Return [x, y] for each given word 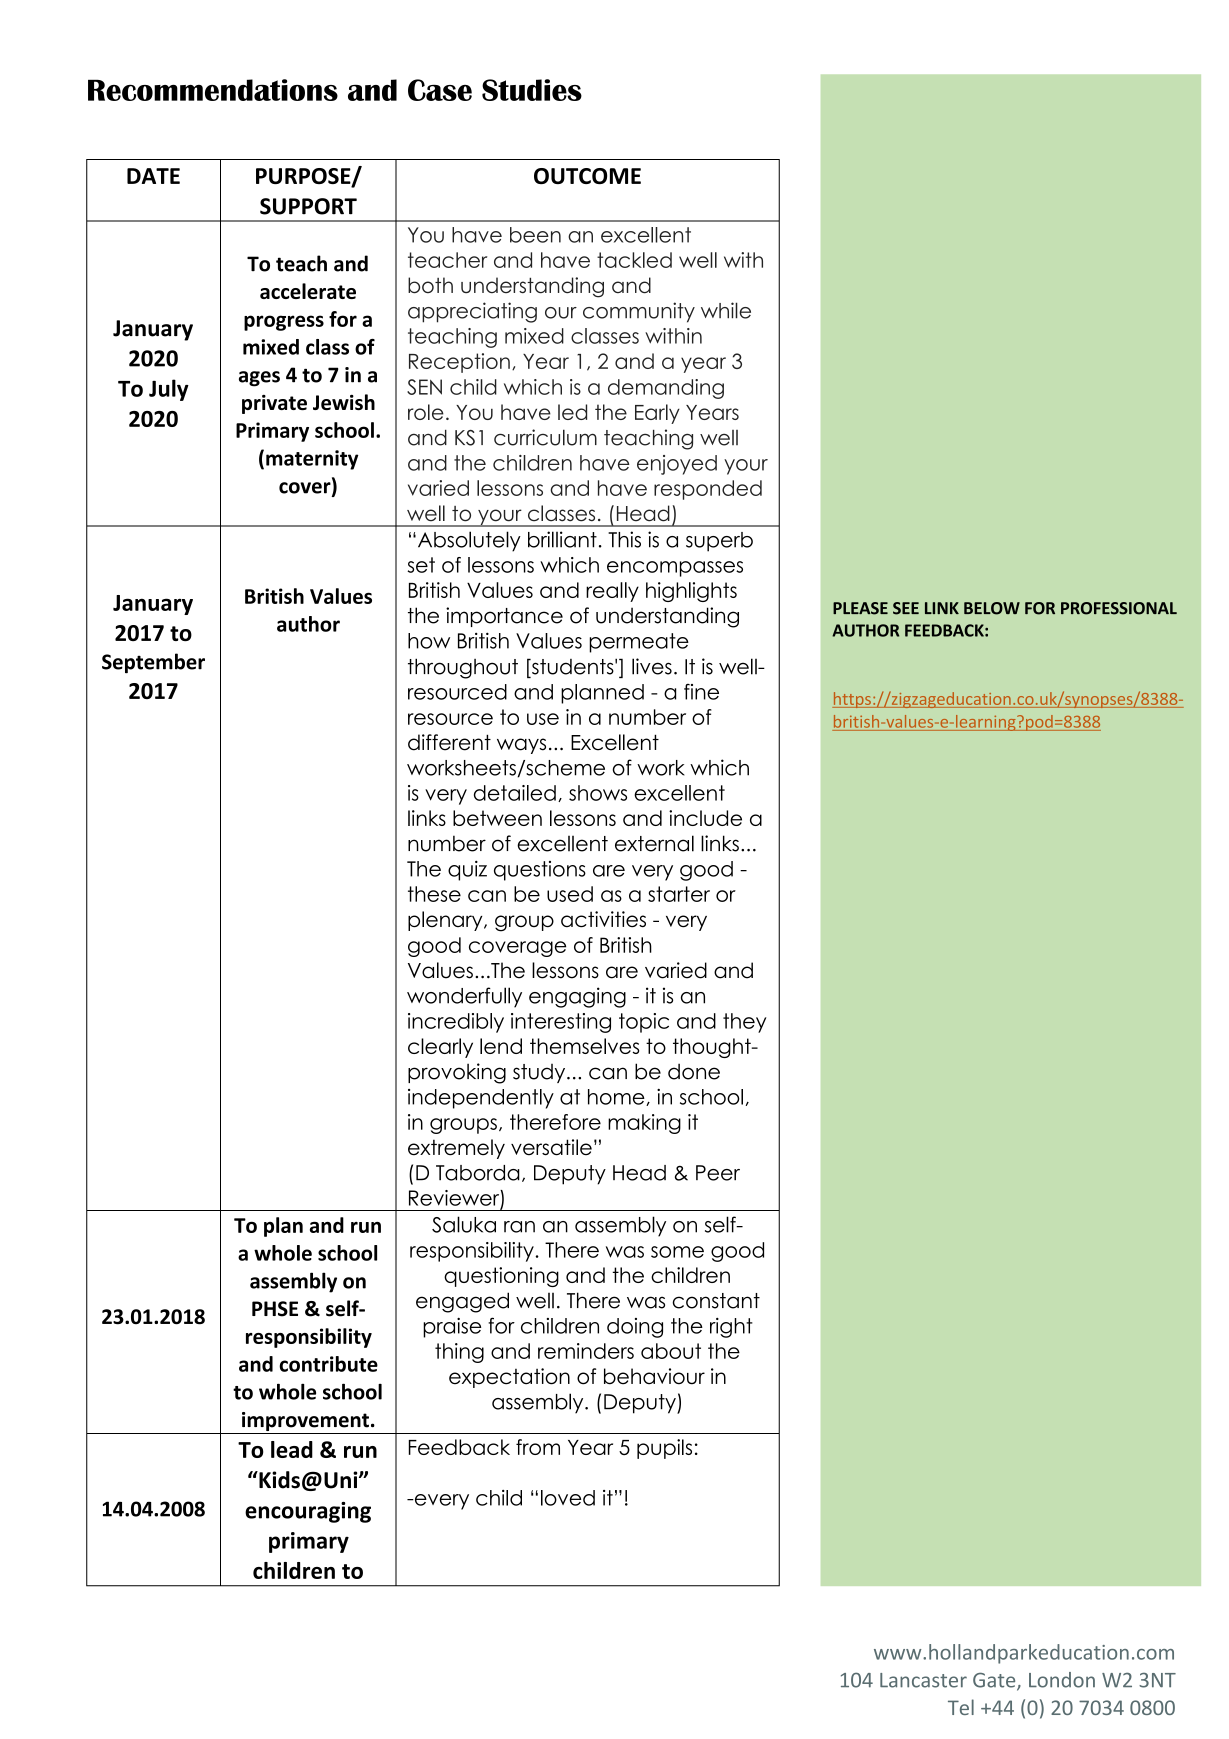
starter [679, 894]
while [726, 310]
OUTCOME [587, 176]
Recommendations [213, 90]
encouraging [308, 1512]
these [434, 894]
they [745, 1023]
